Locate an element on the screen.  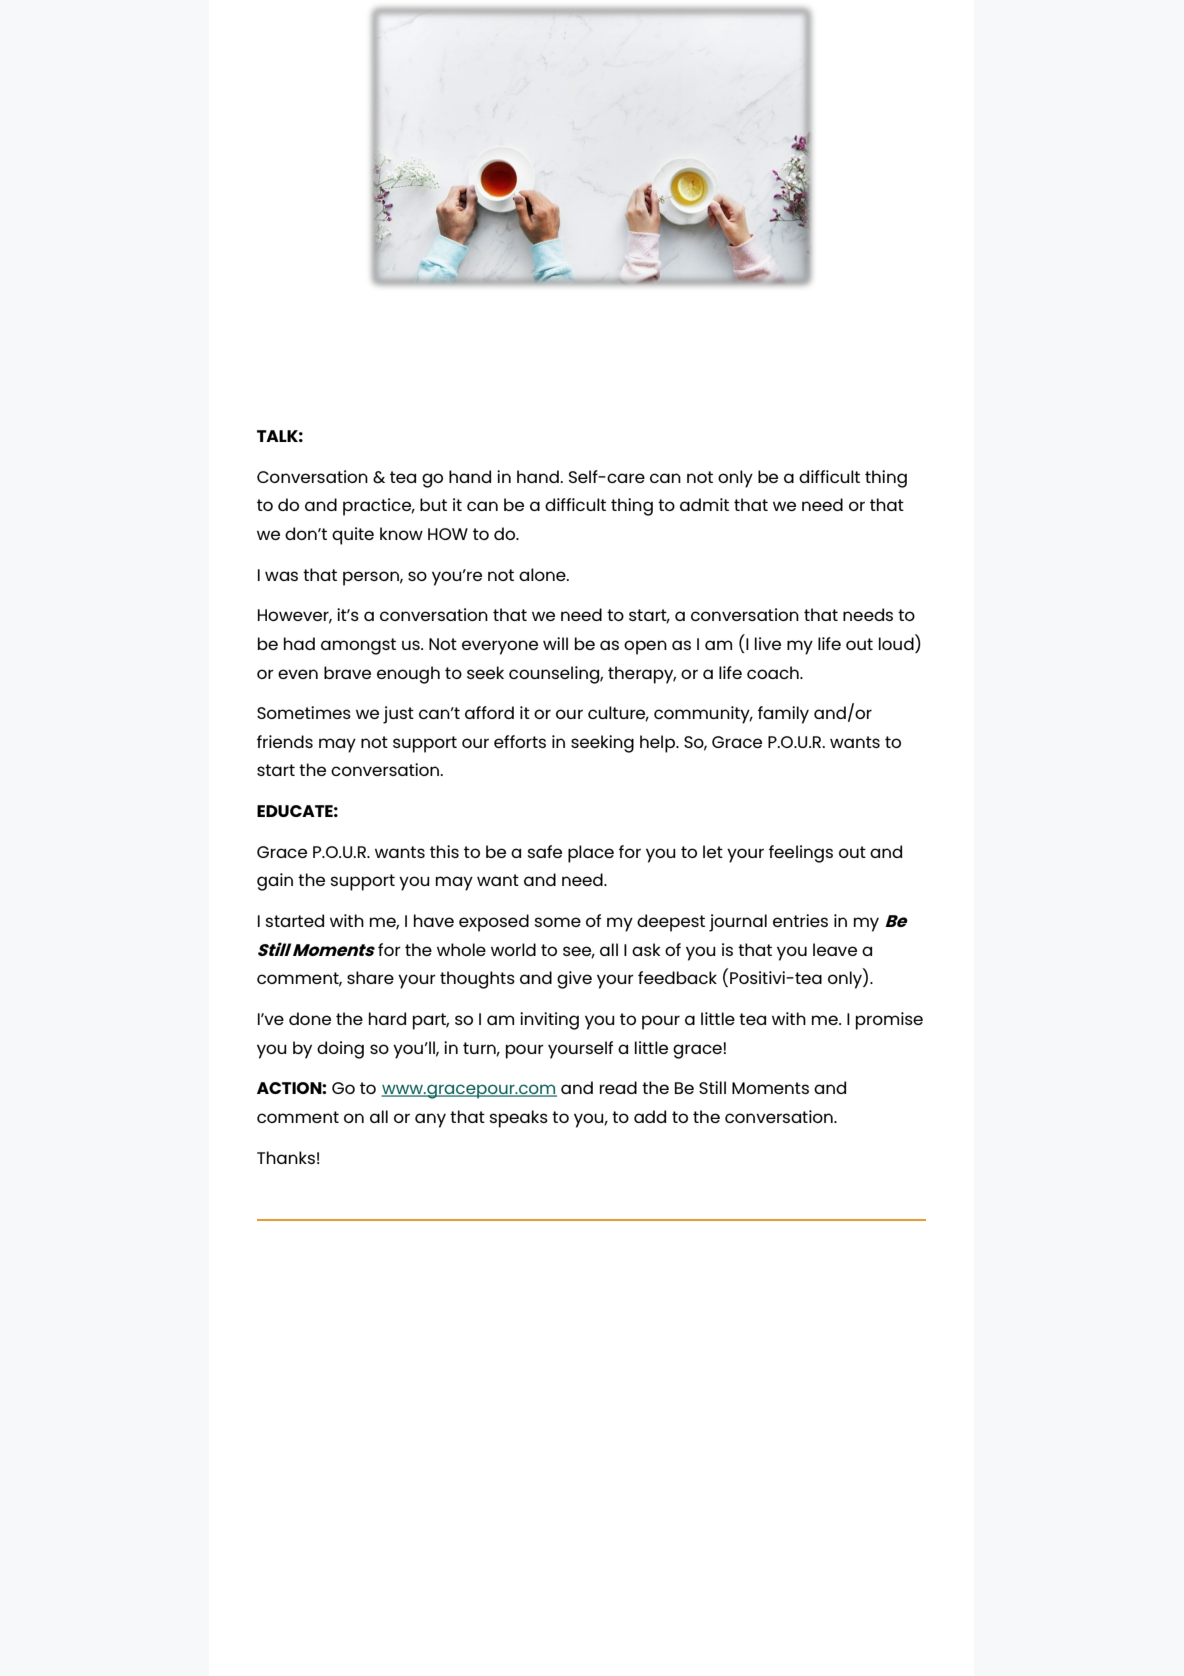
share is located at coordinates (370, 977).
